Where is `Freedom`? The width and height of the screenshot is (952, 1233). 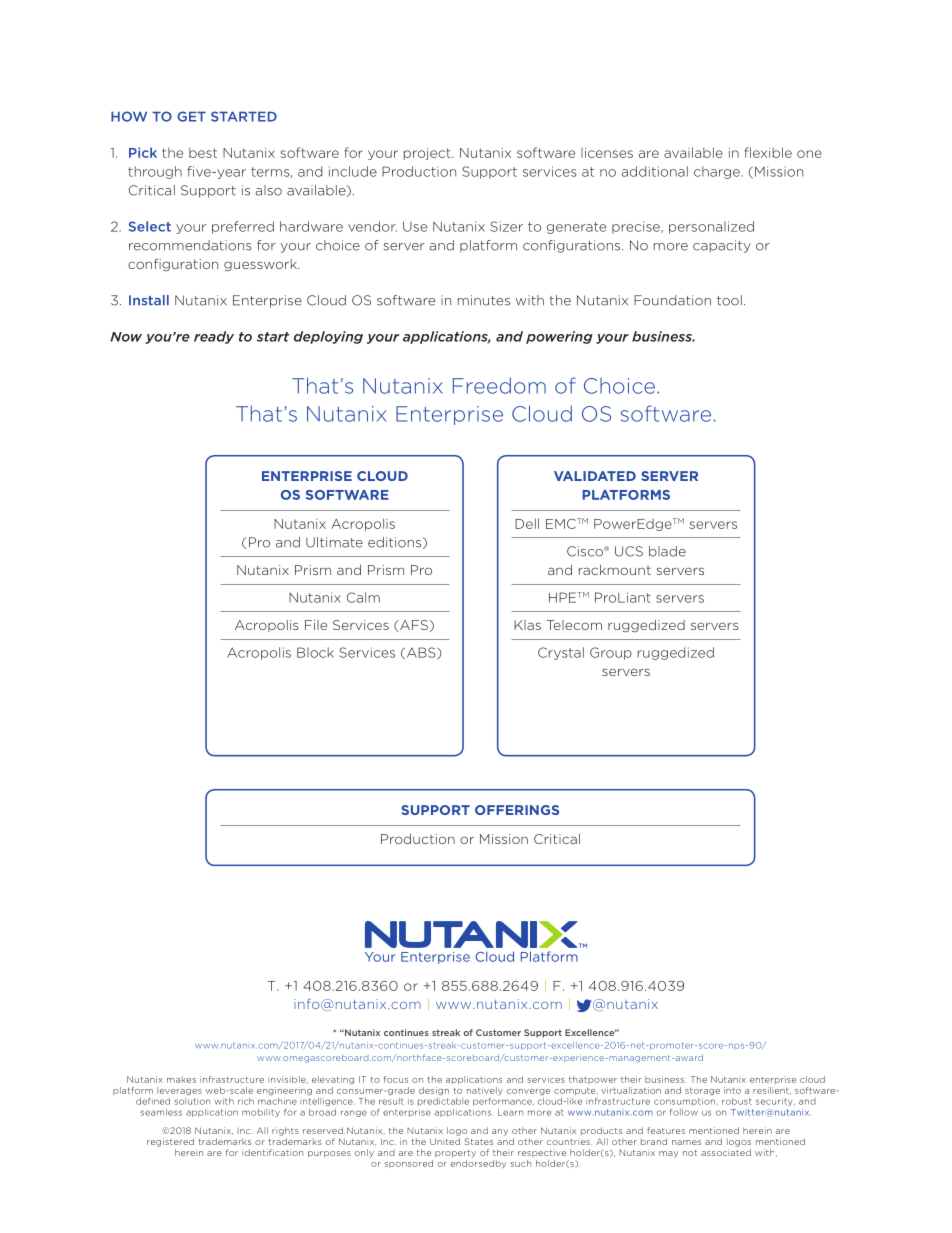 Freedom is located at coordinates (499, 385).
